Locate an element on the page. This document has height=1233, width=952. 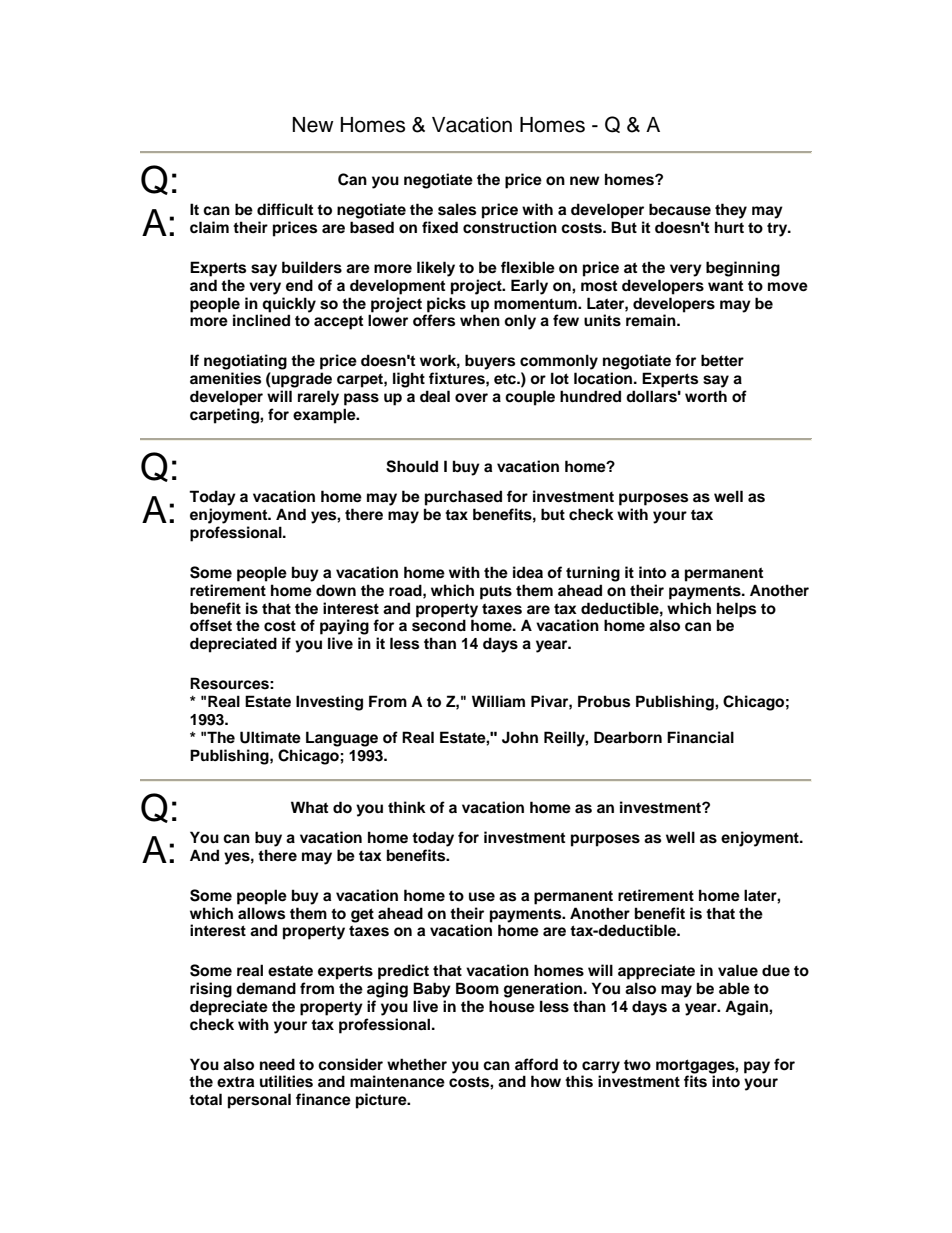
offset is located at coordinates (211, 625).
